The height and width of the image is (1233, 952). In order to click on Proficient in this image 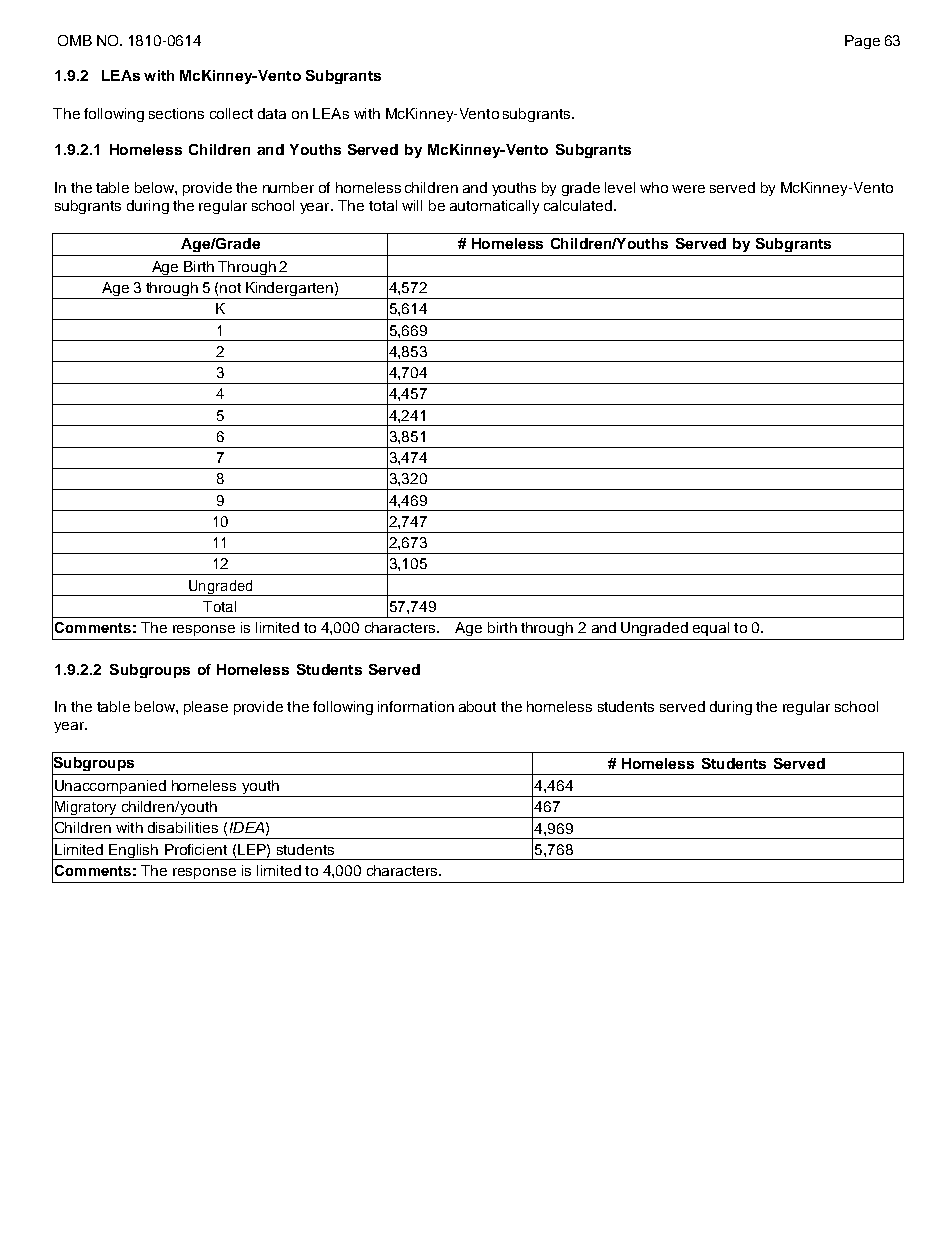, I will do `click(196, 849)`.
